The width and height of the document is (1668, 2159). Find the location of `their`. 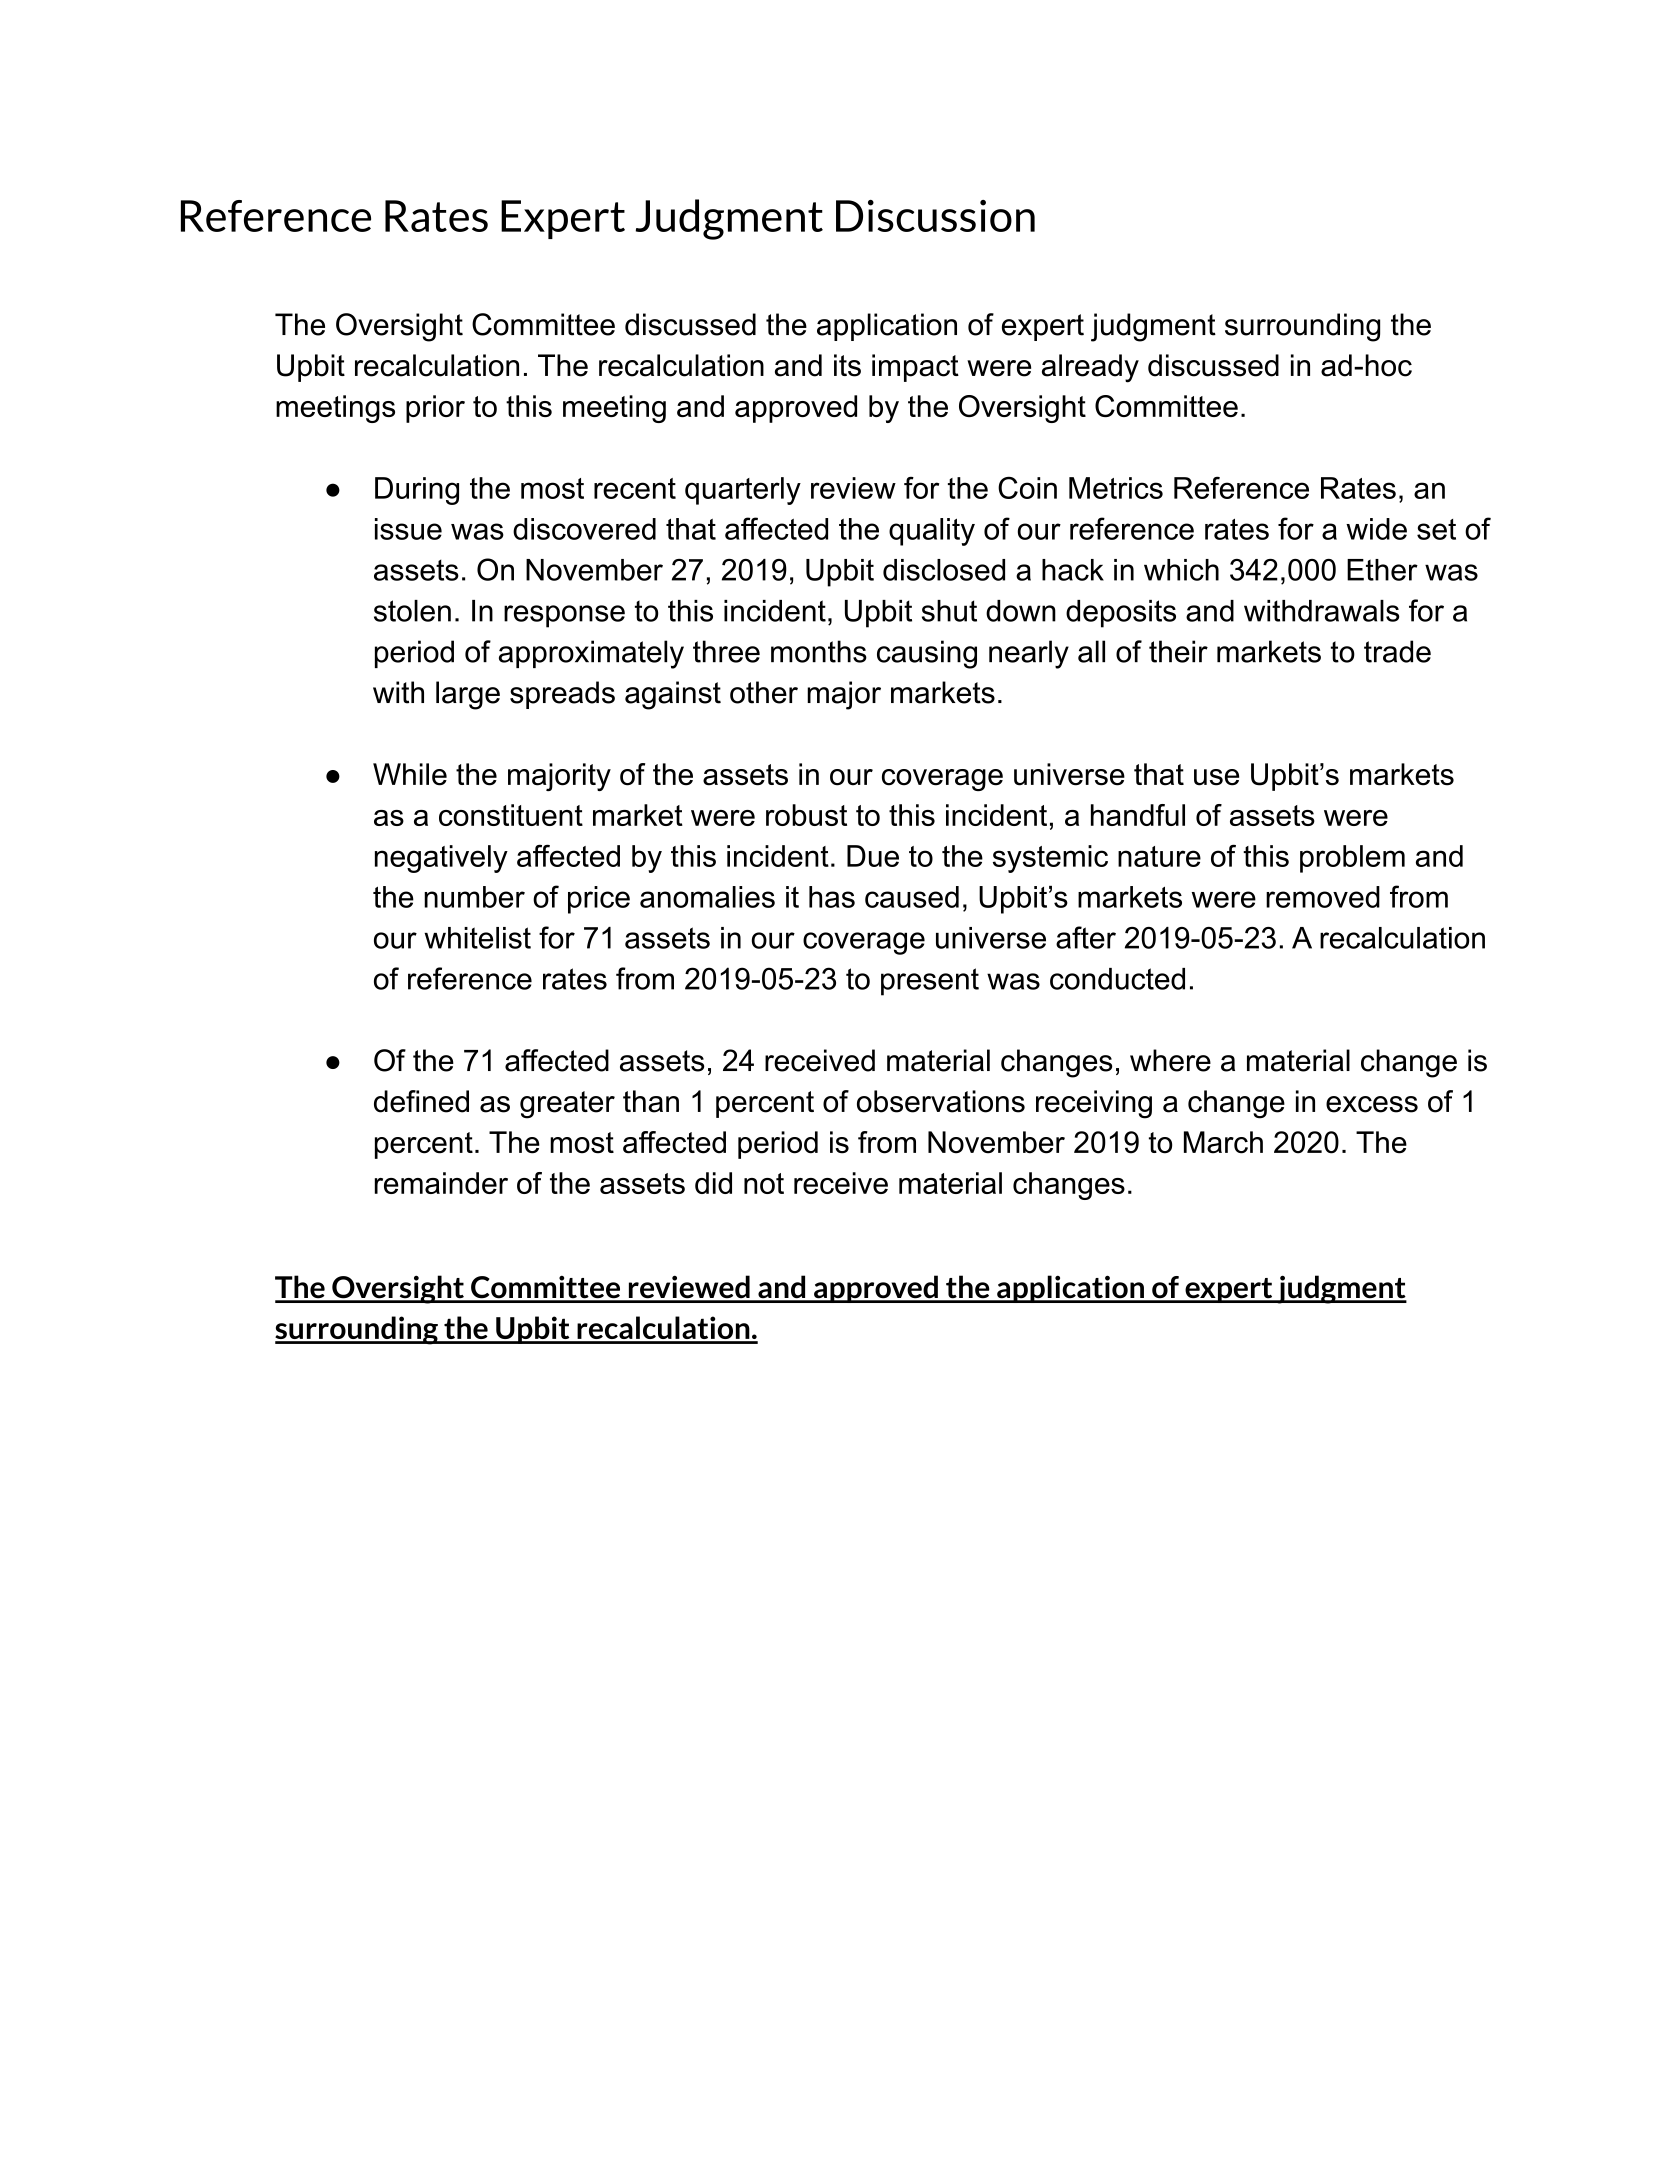

their is located at coordinates (1178, 651).
